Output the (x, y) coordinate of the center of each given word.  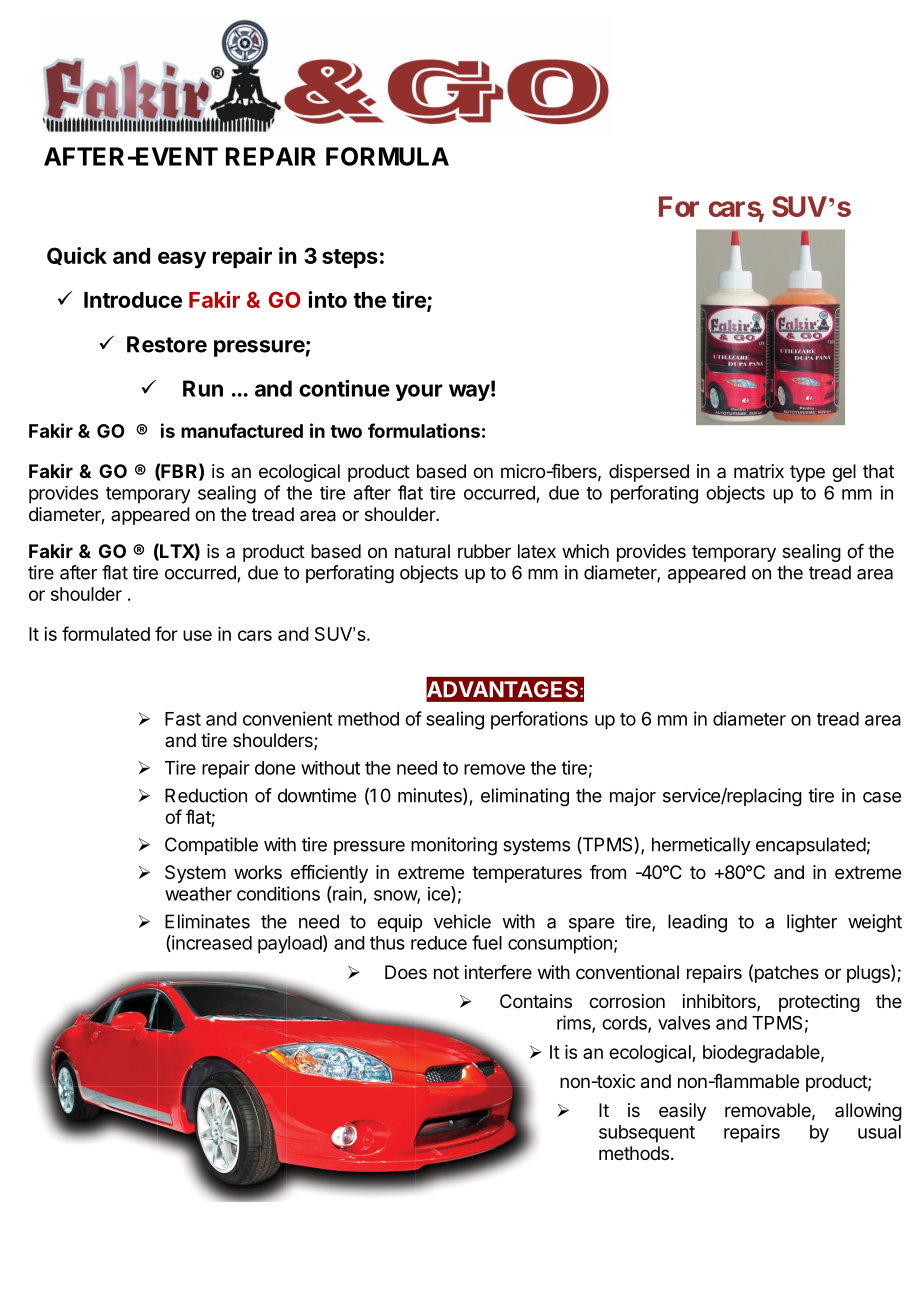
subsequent (647, 1134)
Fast (183, 719)
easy (182, 260)
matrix (759, 471)
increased (211, 943)
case (882, 797)
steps (350, 259)
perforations (539, 720)
